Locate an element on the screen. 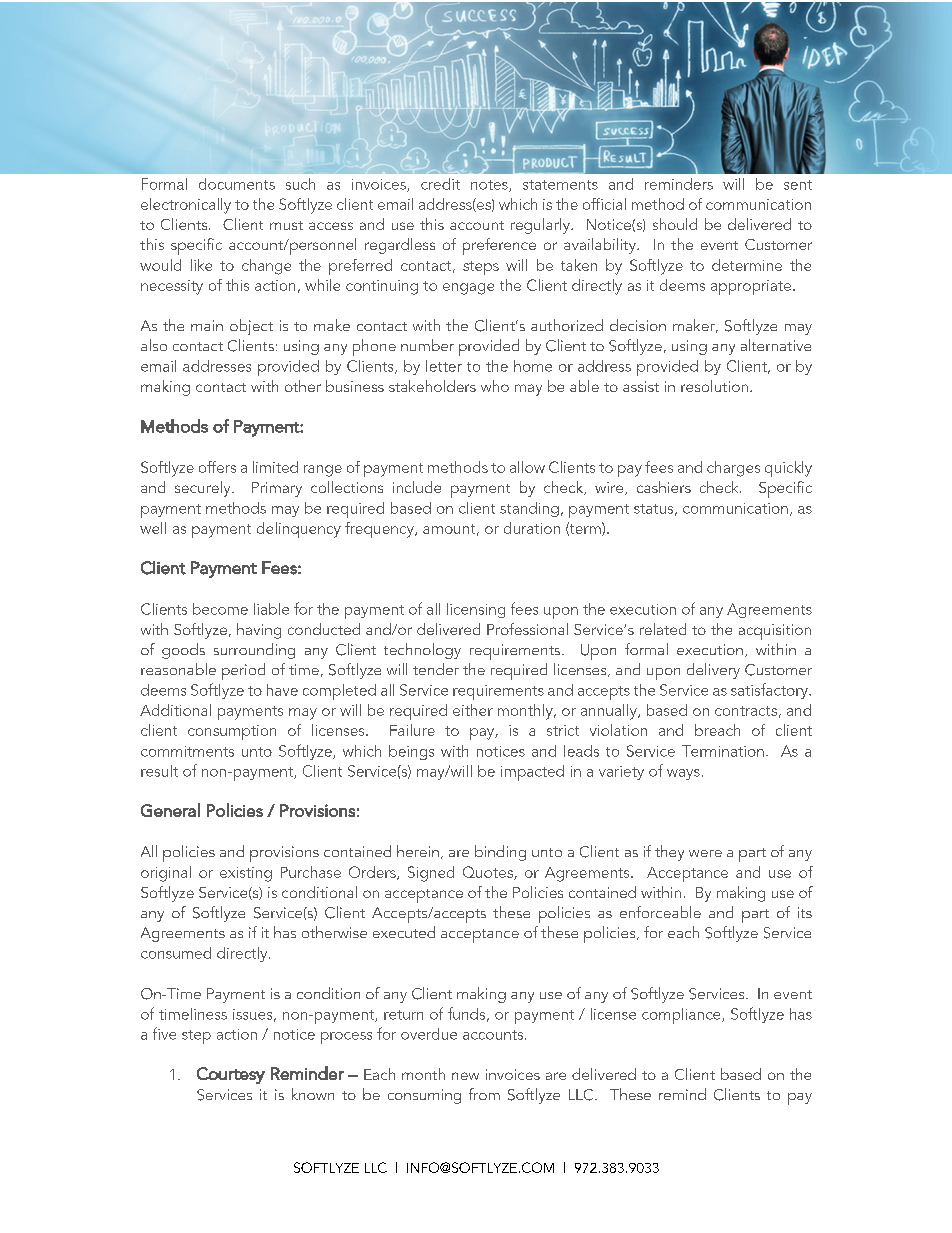 Image resolution: width=952 pixels, height=1233 pixels. should is located at coordinates (675, 224).
